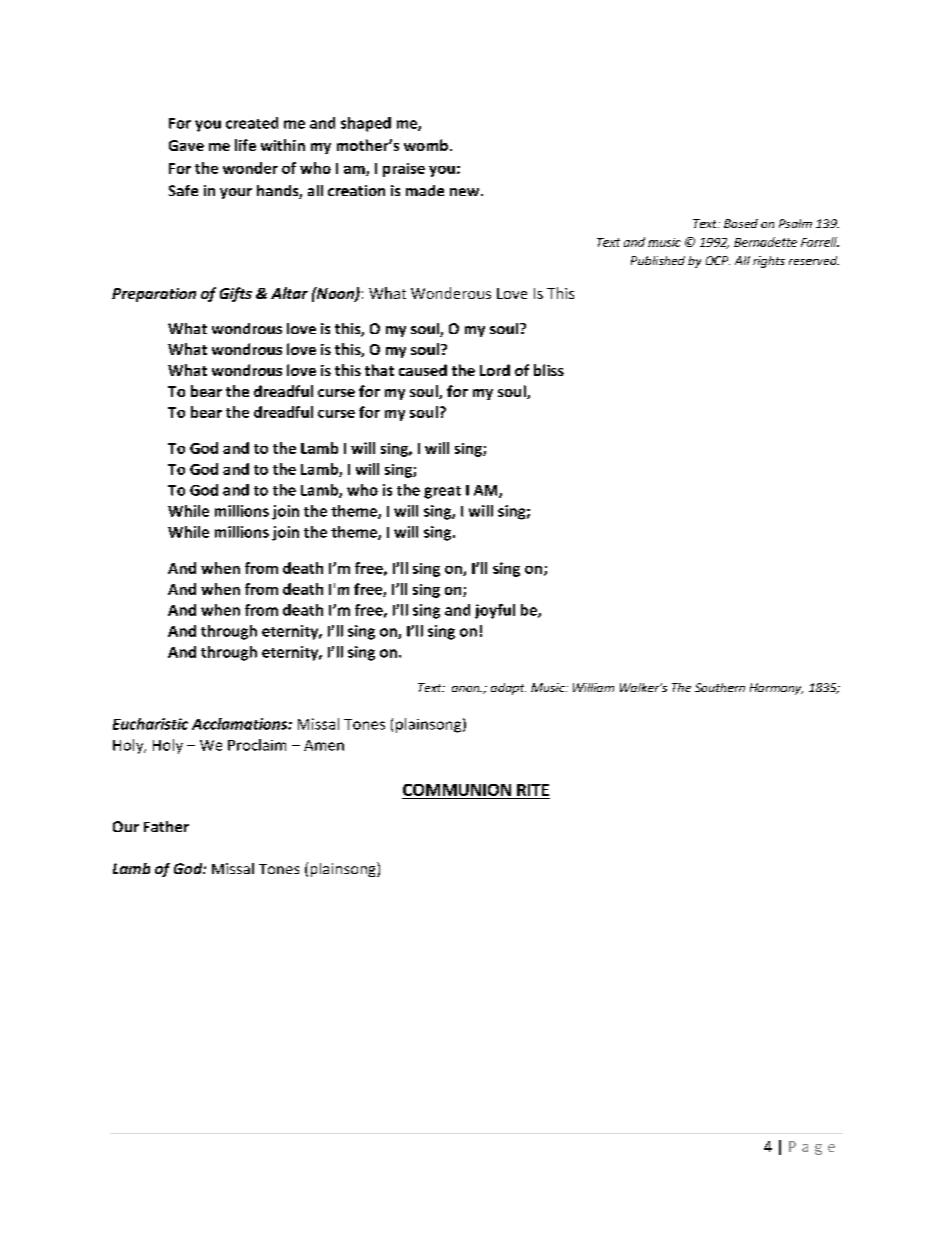 The image size is (952, 1233). Describe the element at coordinates (549, 370) in the document. I see `bliss` at that location.
